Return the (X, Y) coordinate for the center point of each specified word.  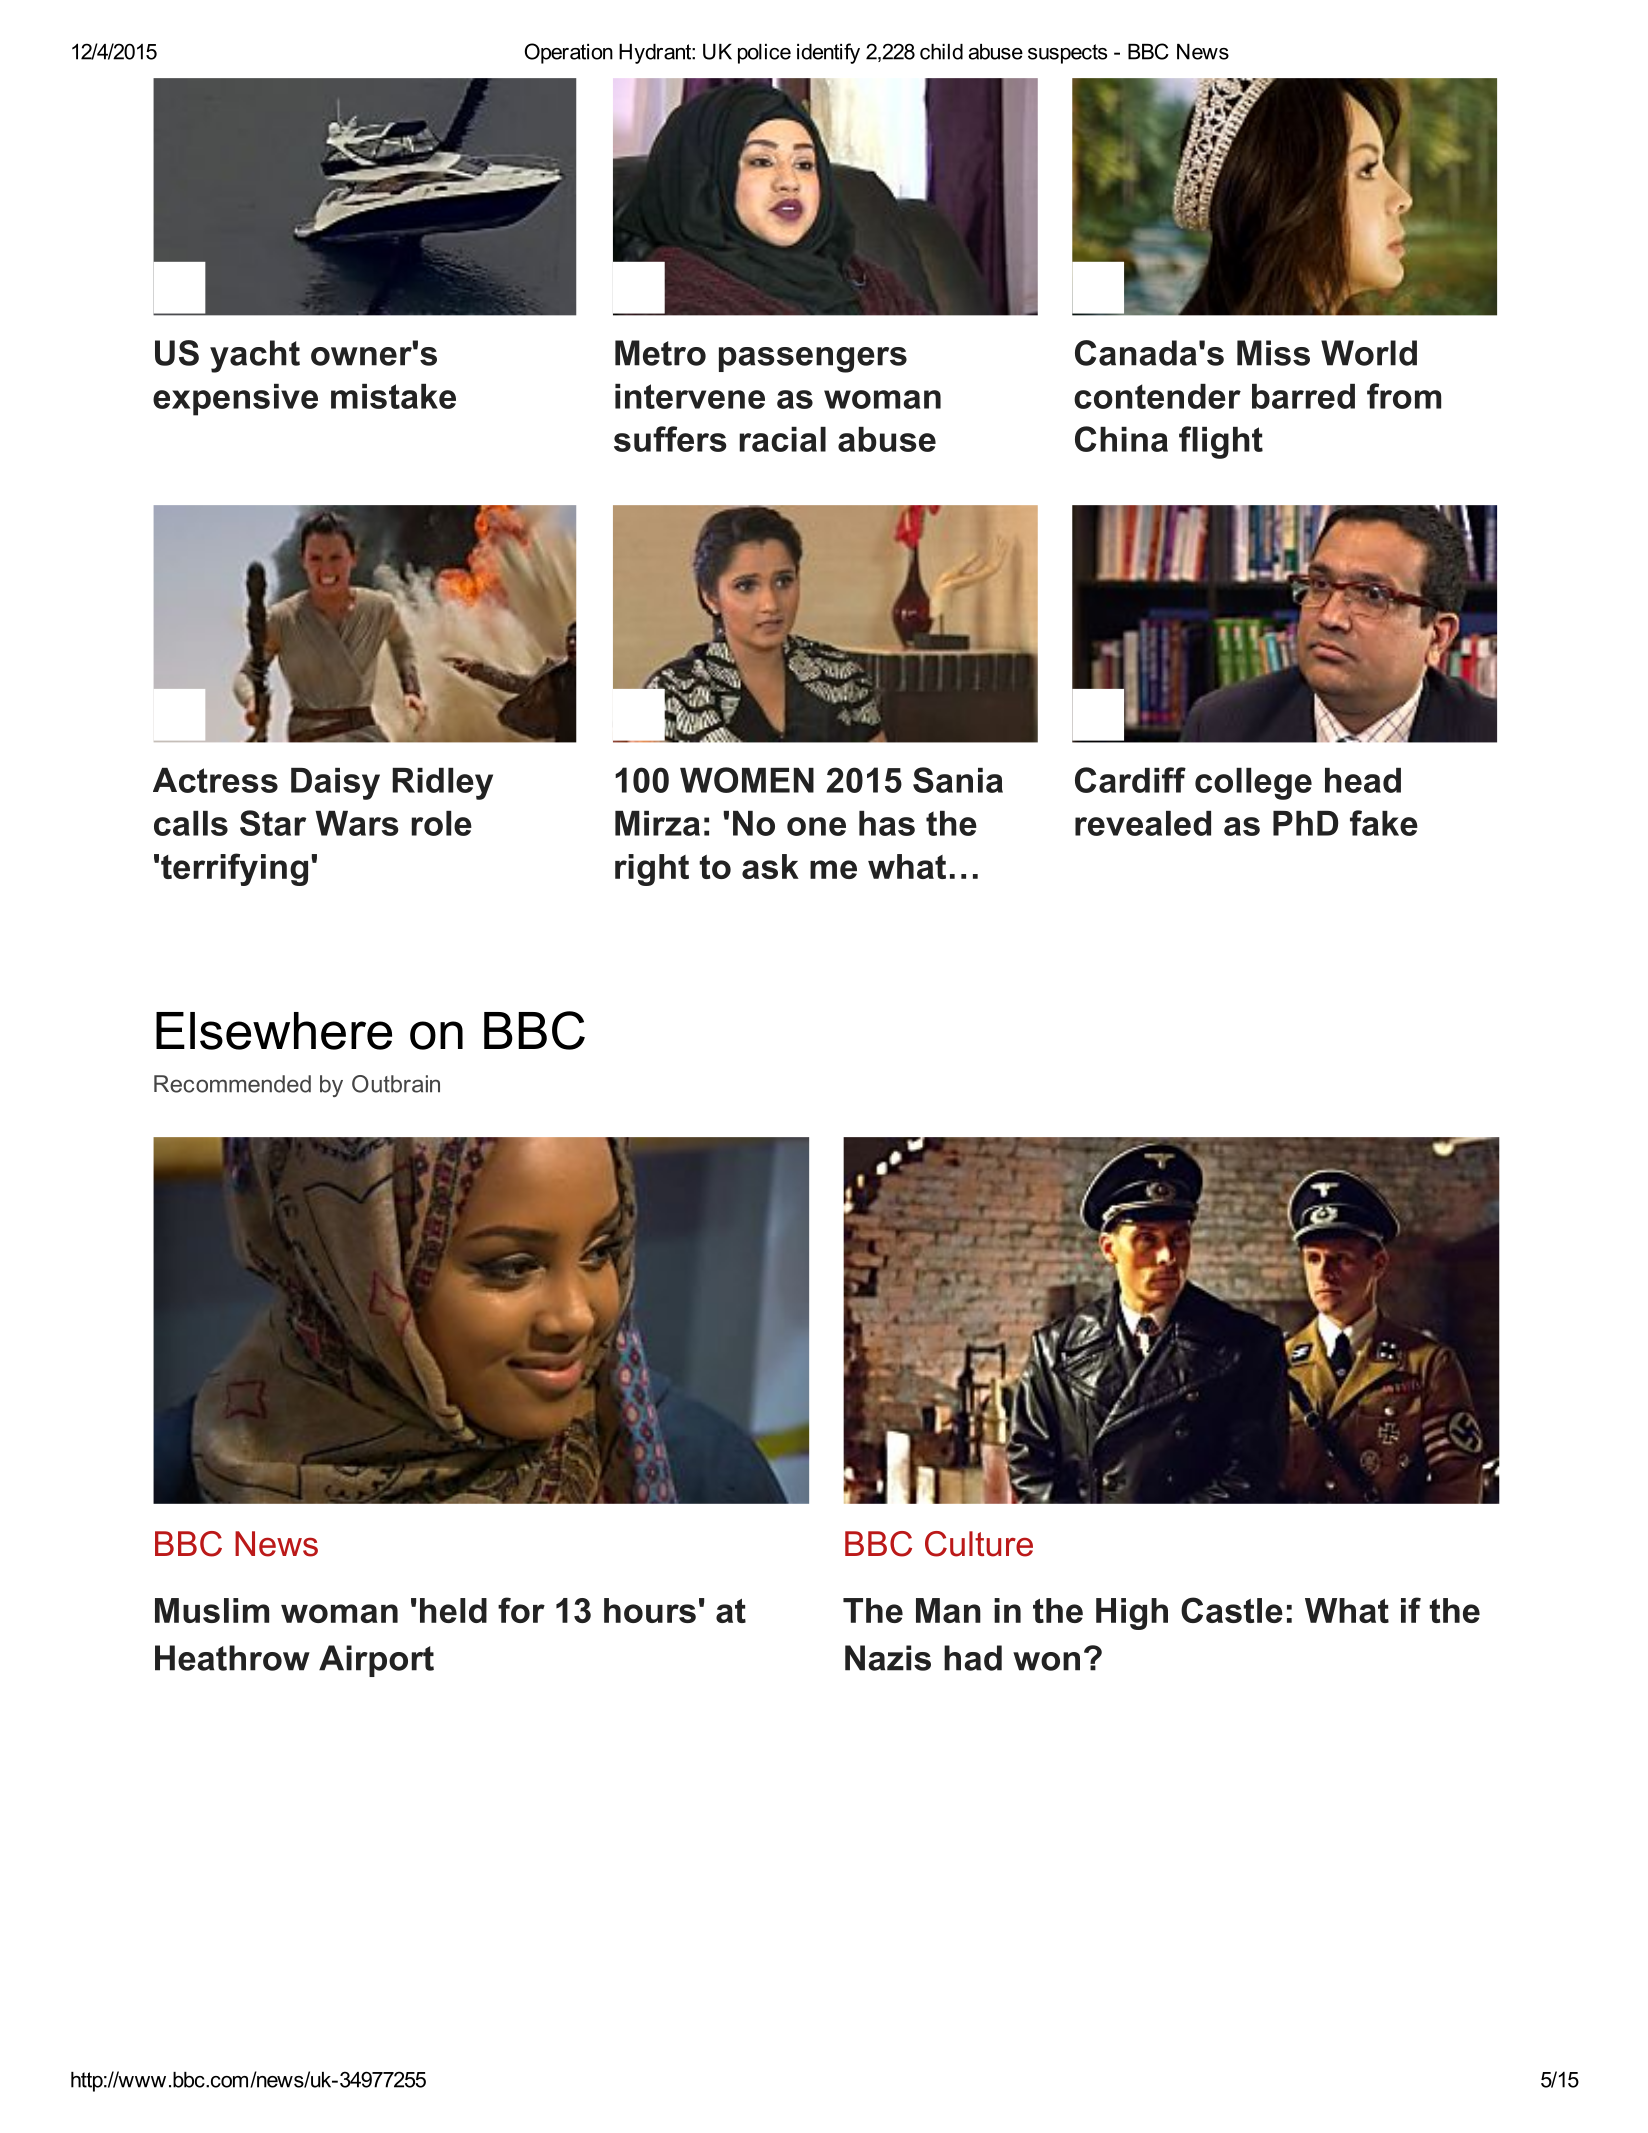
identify (828, 53)
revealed (1143, 823)
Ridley (442, 784)
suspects (1067, 54)
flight (1221, 442)
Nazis (888, 1658)
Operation (569, 53)
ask (770, 866)
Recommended (232, 1084)
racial (782, 439)
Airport (376, 1661)
